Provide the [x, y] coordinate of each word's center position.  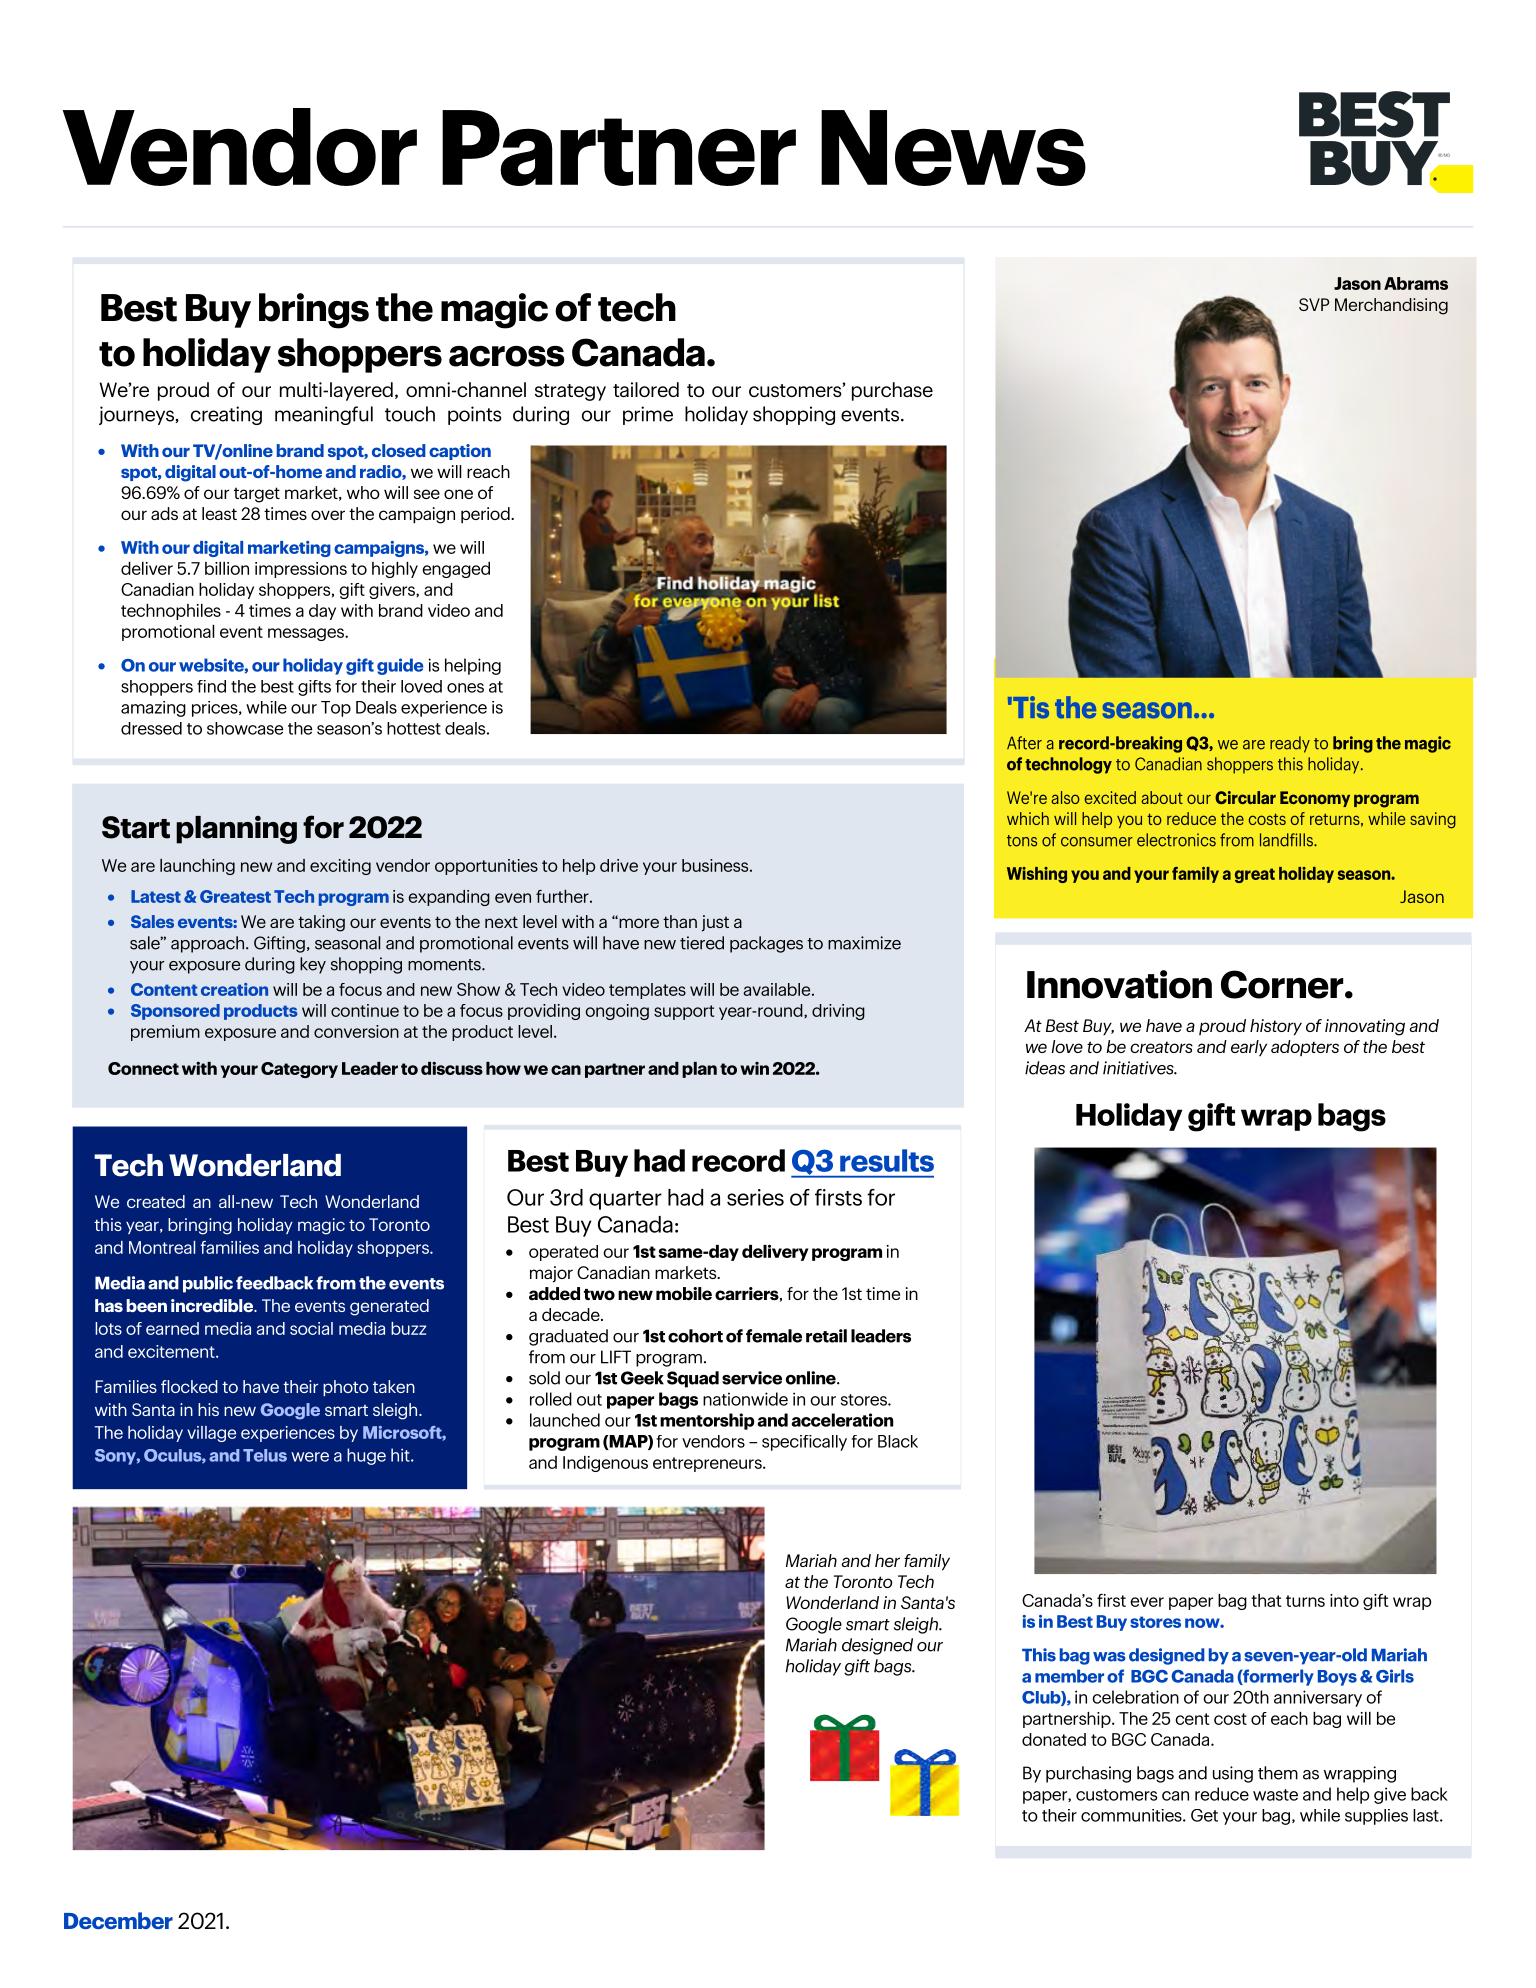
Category [299, 1070]
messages [307, 634]
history [1276, 1027]
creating [226, 415]
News [953, 148]
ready [1290, 744]
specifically [804, 1443]
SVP [1314, 304]
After [1024, 743]
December [118, 1920]
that [1266, 1600]
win [754, 1068]
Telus [265, 1455]
